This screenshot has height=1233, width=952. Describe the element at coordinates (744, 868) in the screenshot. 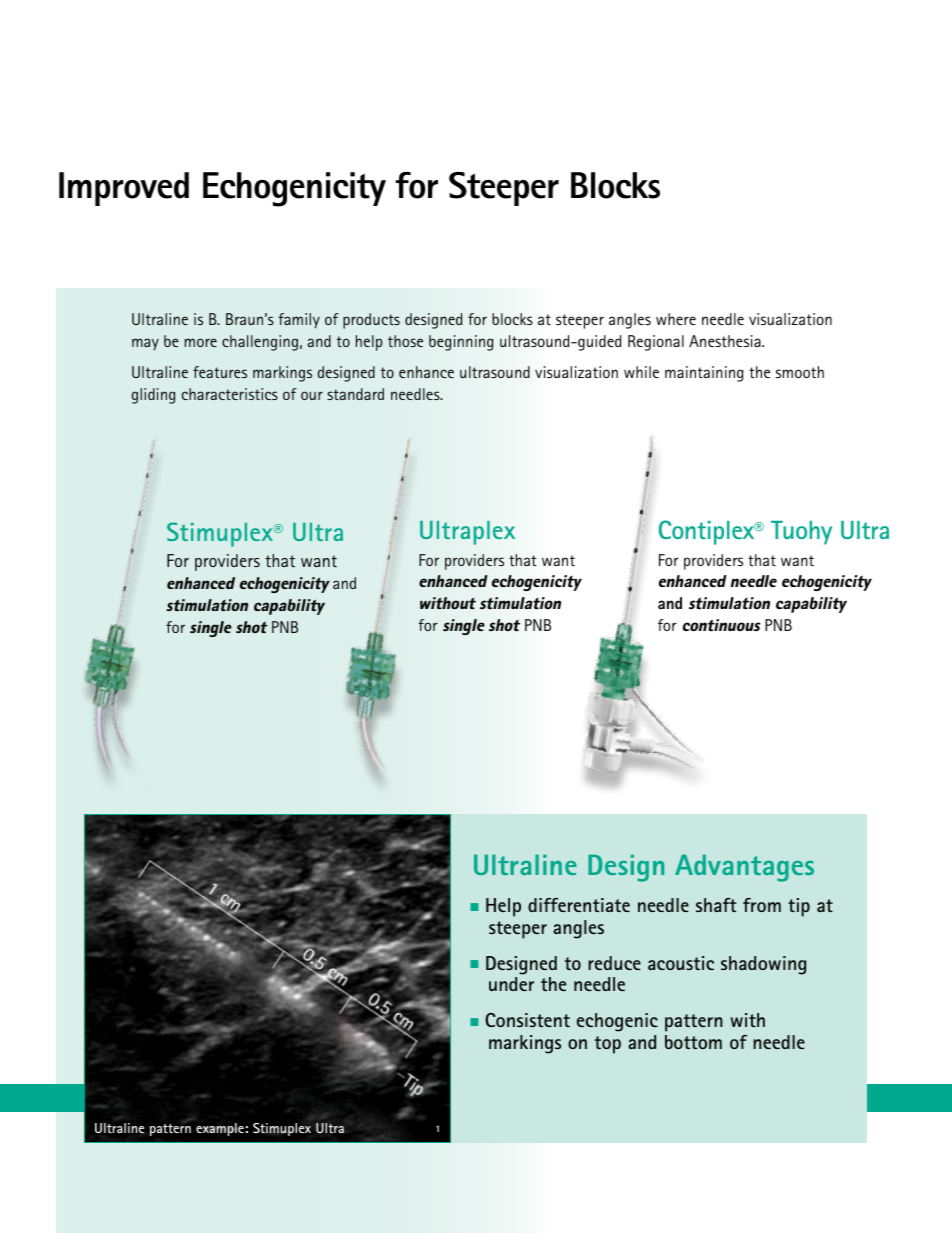

I see `Advantages` at that location.
